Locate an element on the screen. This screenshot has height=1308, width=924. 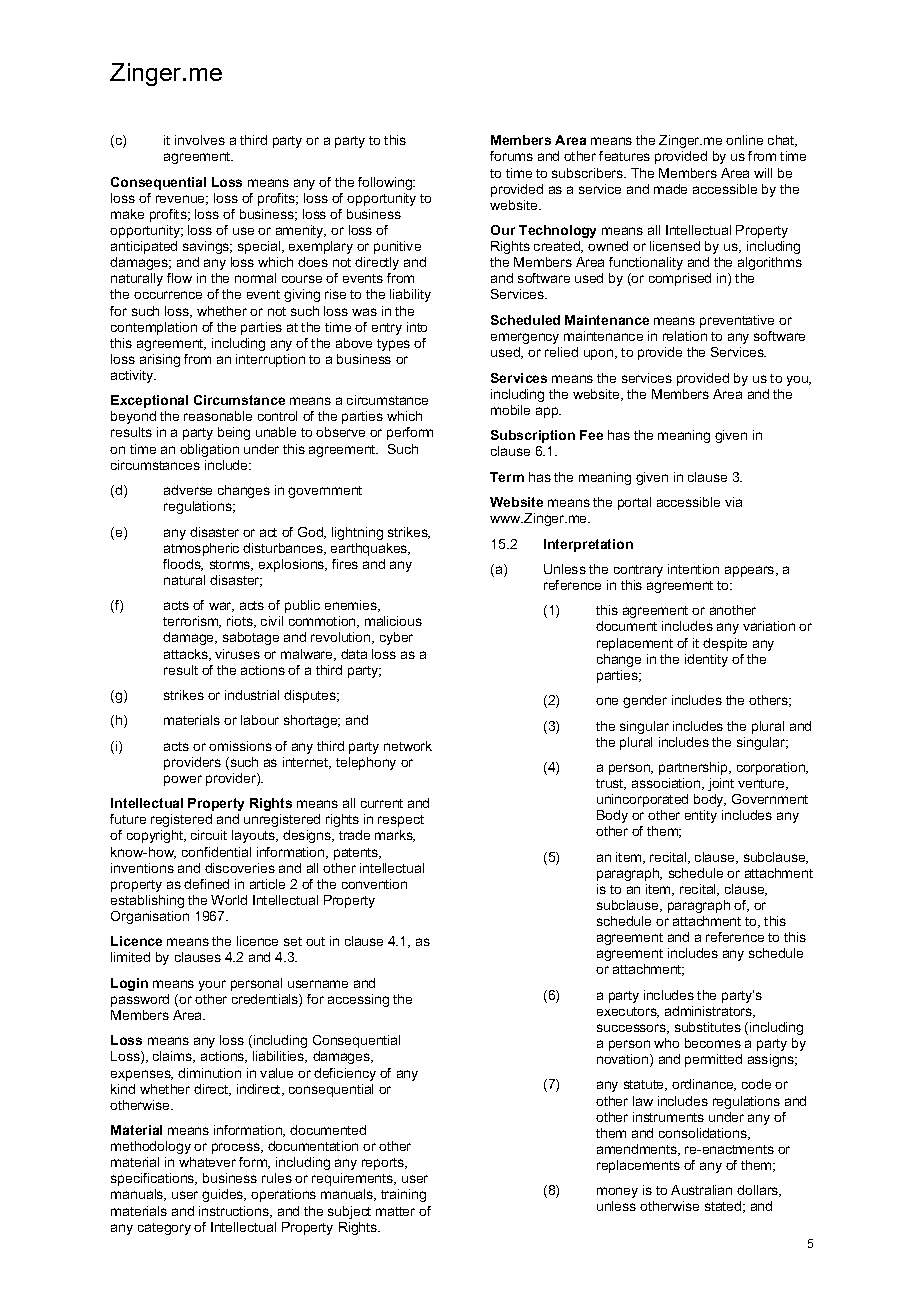
made is located at coordinates (670, 189).
